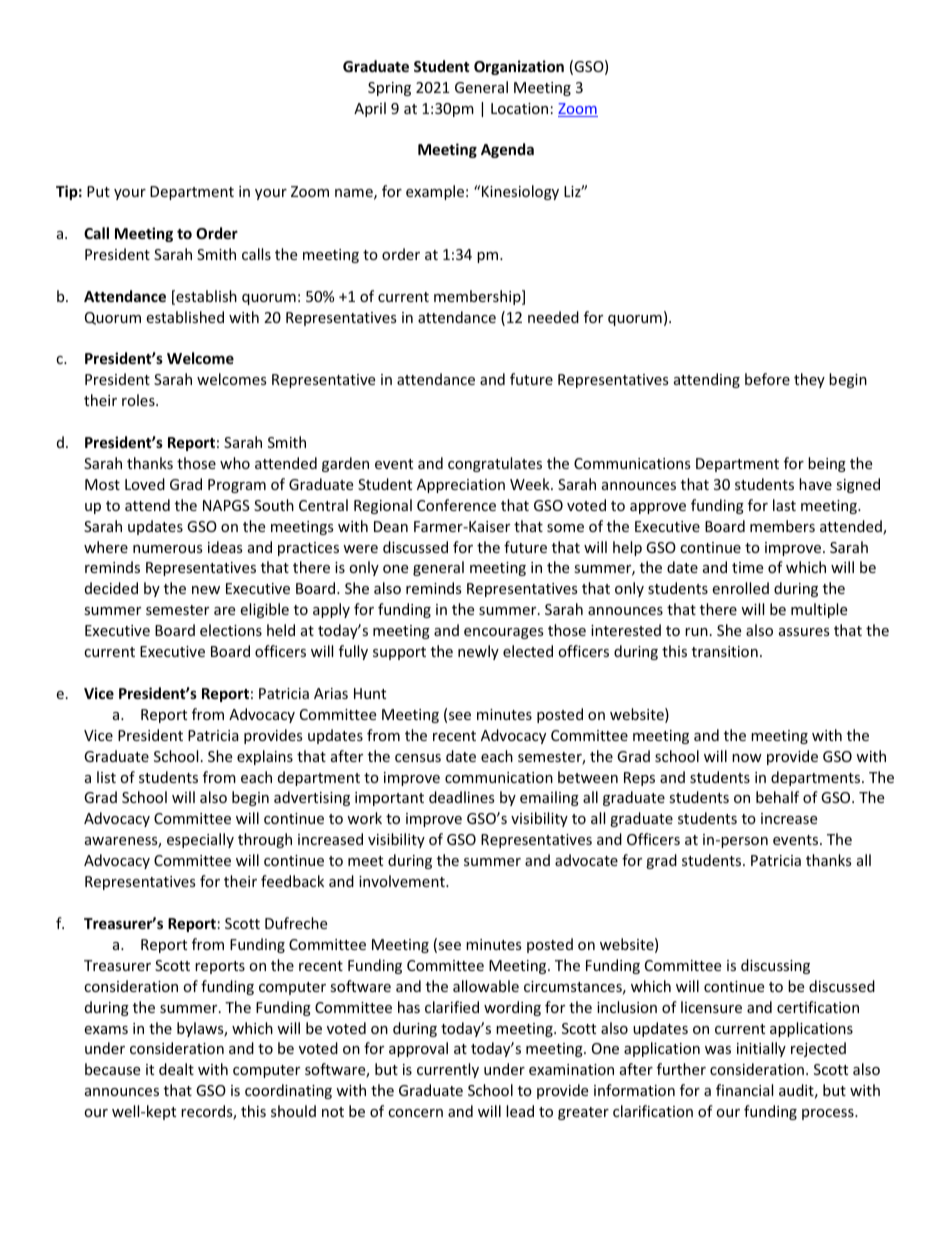  Describe the element at coordinates (520, 1111) in the document. I see `lead` at that location.
